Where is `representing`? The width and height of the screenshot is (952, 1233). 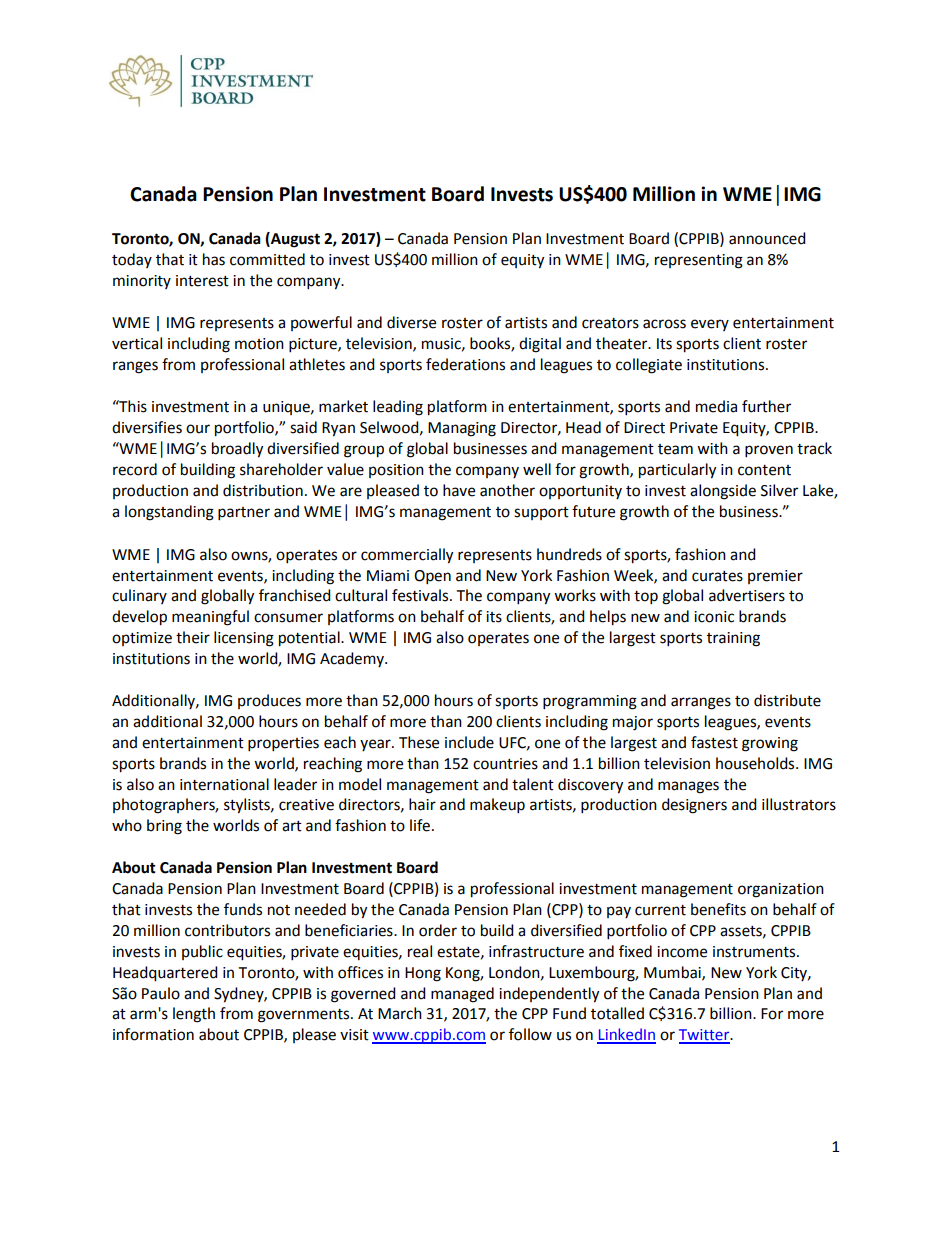
representing is located at coordinates (699, 261).
